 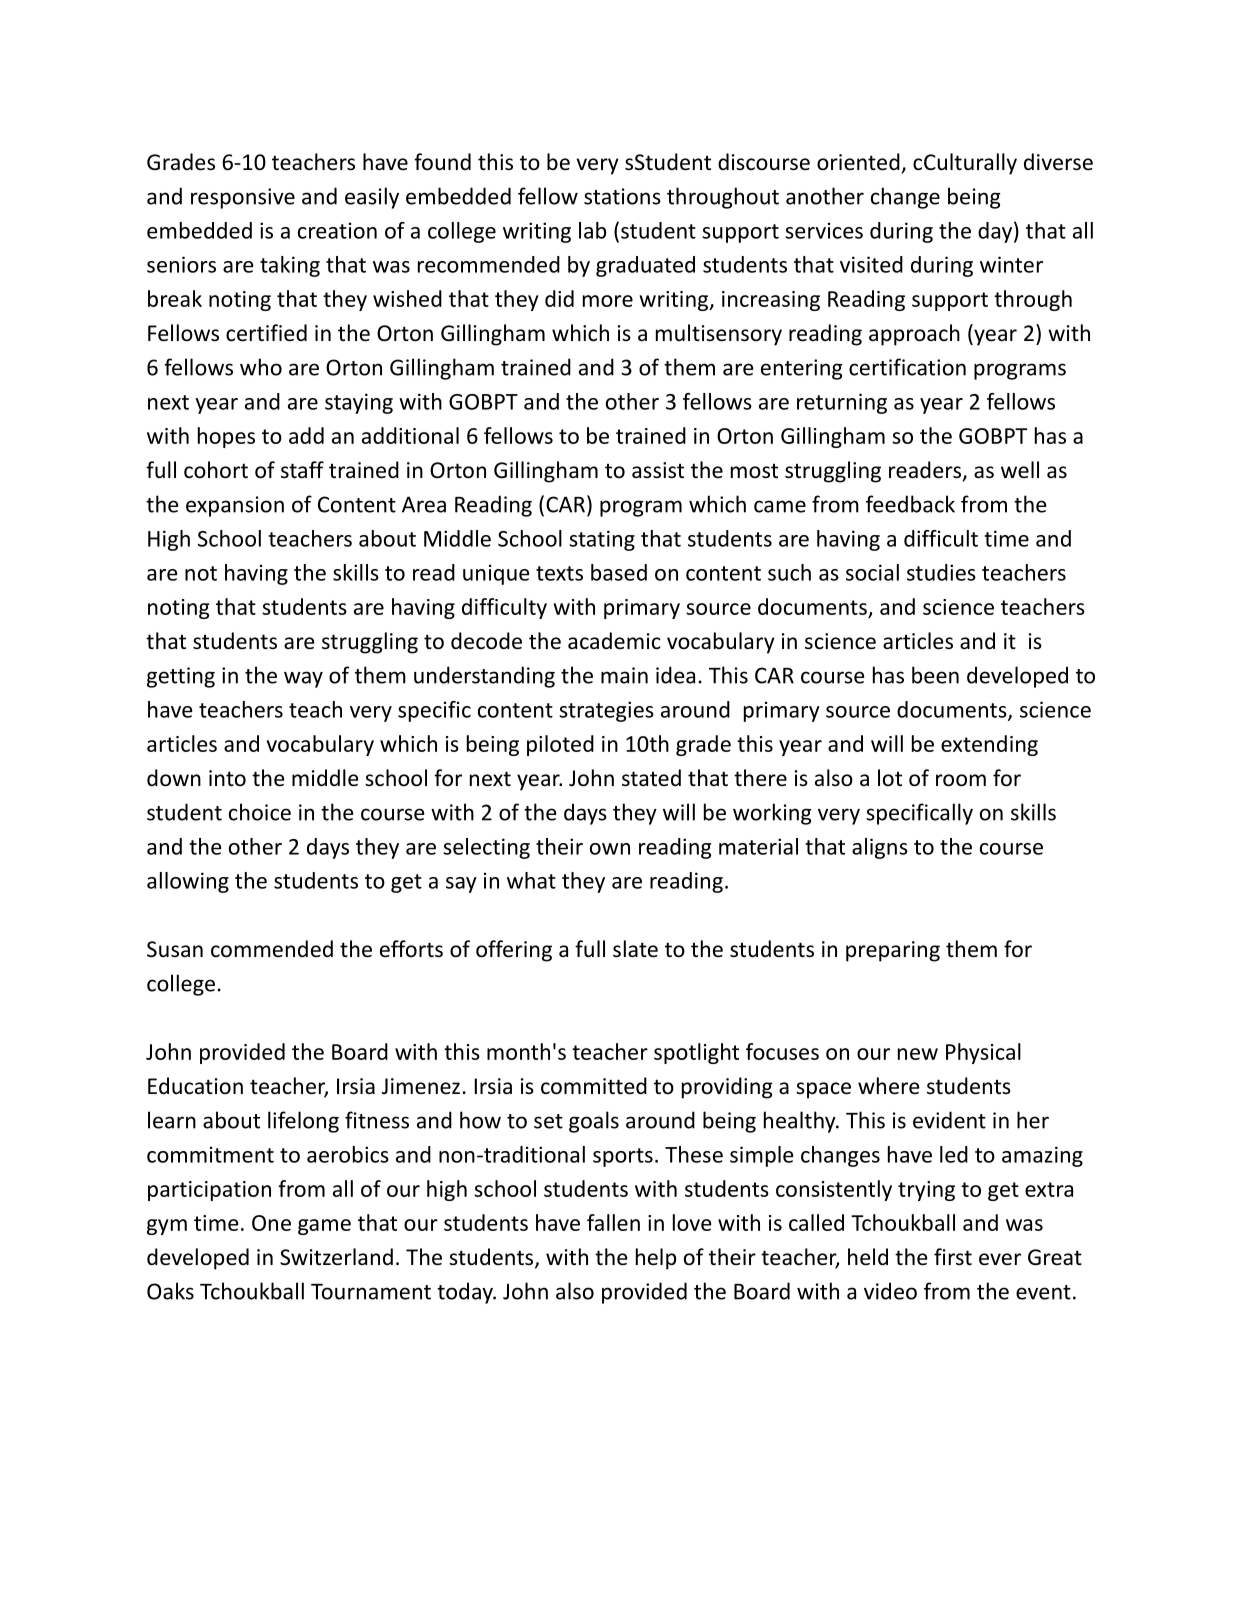 I want to click on stations, so click(x=622, y=196).
